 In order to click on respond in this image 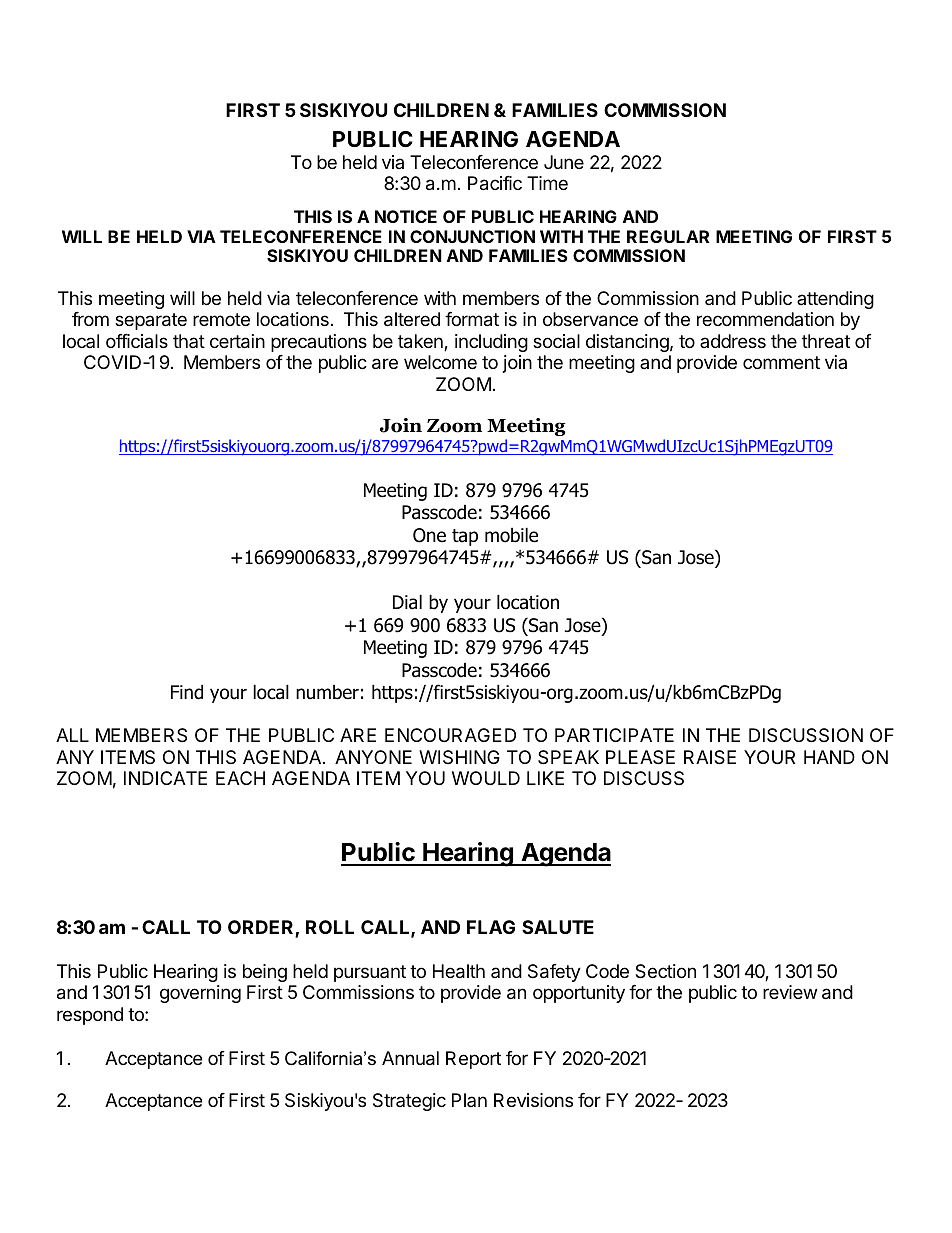, I will do `click(90, 1016)`.
